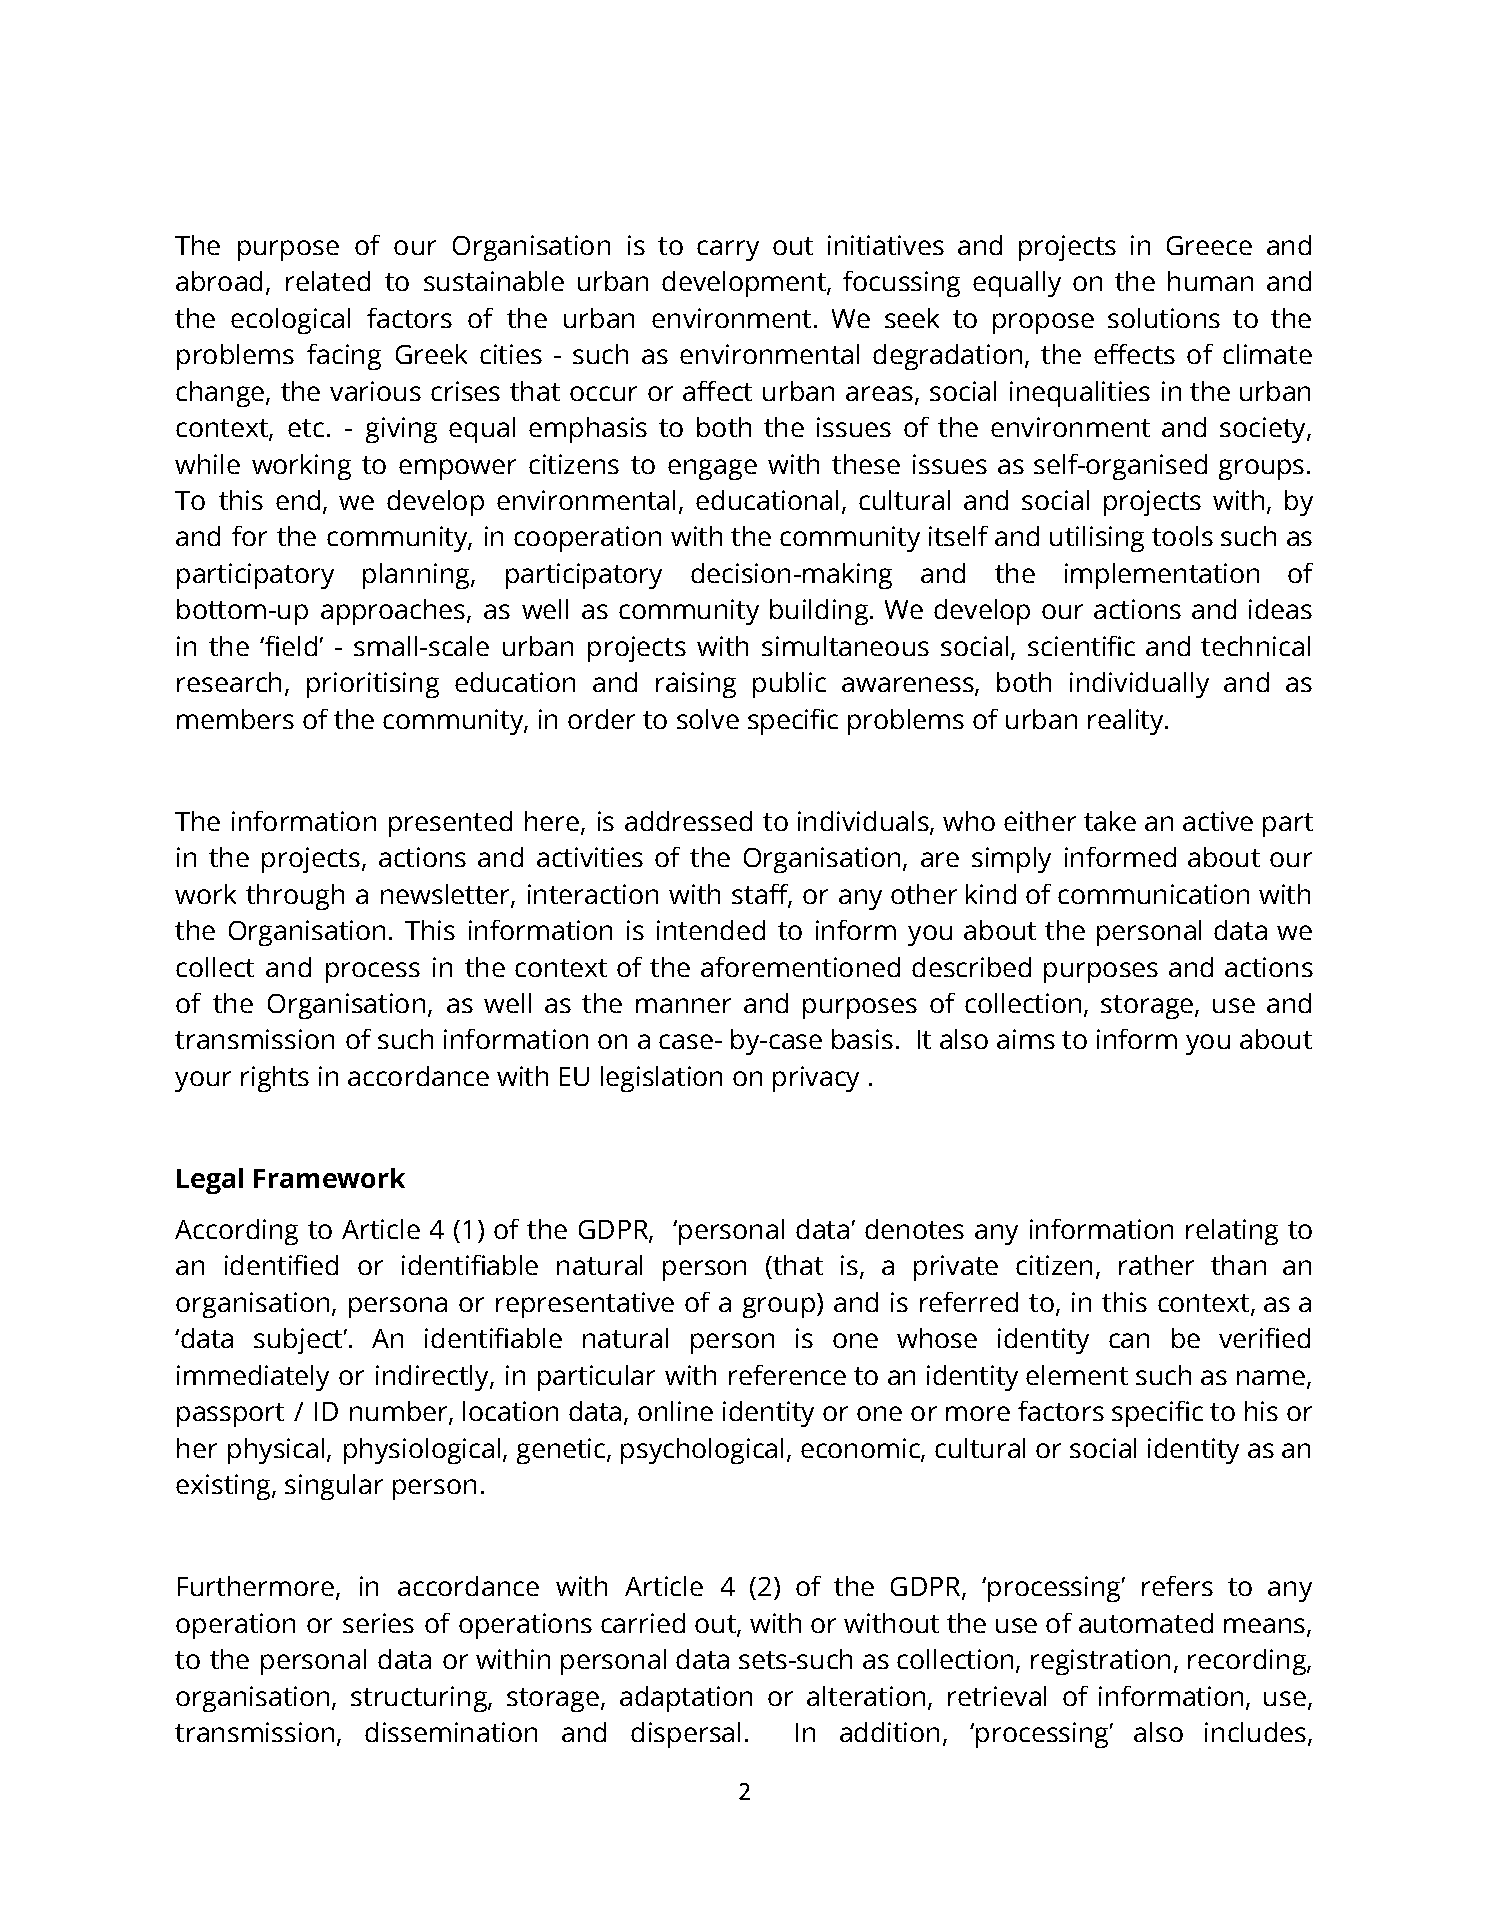 This screenshot has width=1489, height=1927. Describe the element at coordinates (1129, 1340) in the screenshot. I see `can` at that location.
